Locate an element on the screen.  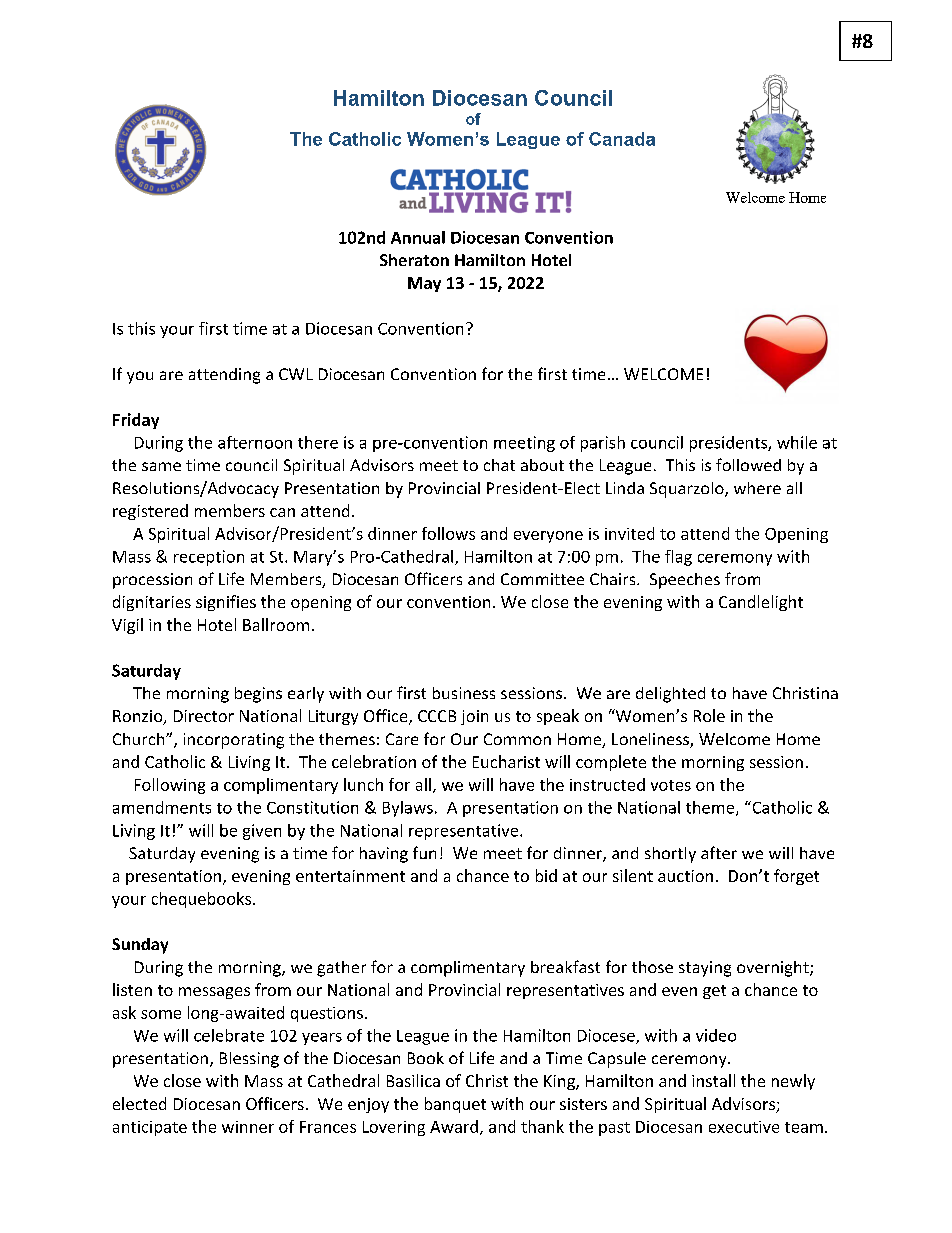
followed is located at coordinates (748, 464).
